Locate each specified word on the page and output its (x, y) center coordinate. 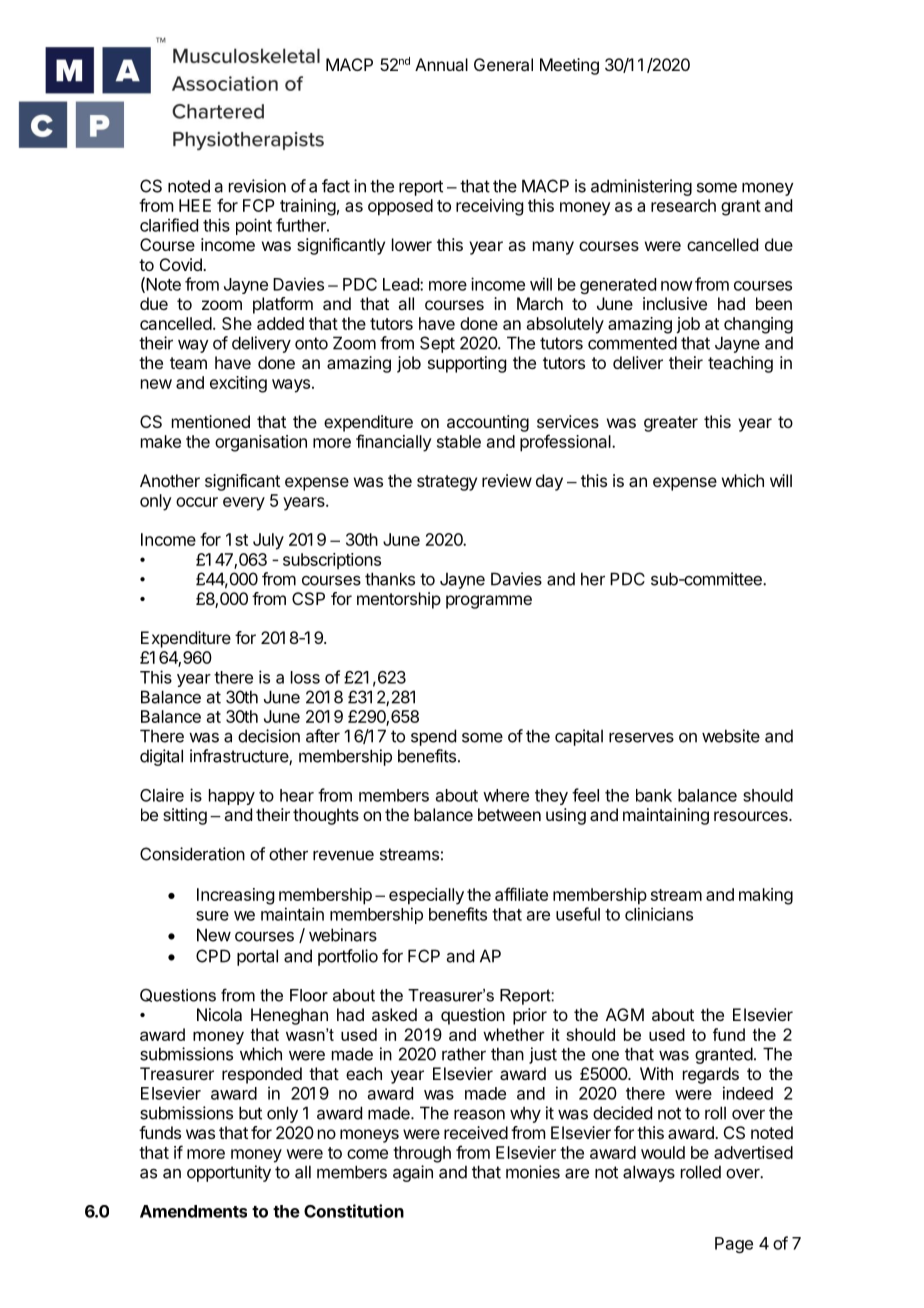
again (413, 1173)
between (509, 814)
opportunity (229, 1173)
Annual (441, 64)
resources (752, 816)
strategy (447, 483)
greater (671, 424)
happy (232, 797)
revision (257, 186)
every (244, 504)
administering (641, 187)
